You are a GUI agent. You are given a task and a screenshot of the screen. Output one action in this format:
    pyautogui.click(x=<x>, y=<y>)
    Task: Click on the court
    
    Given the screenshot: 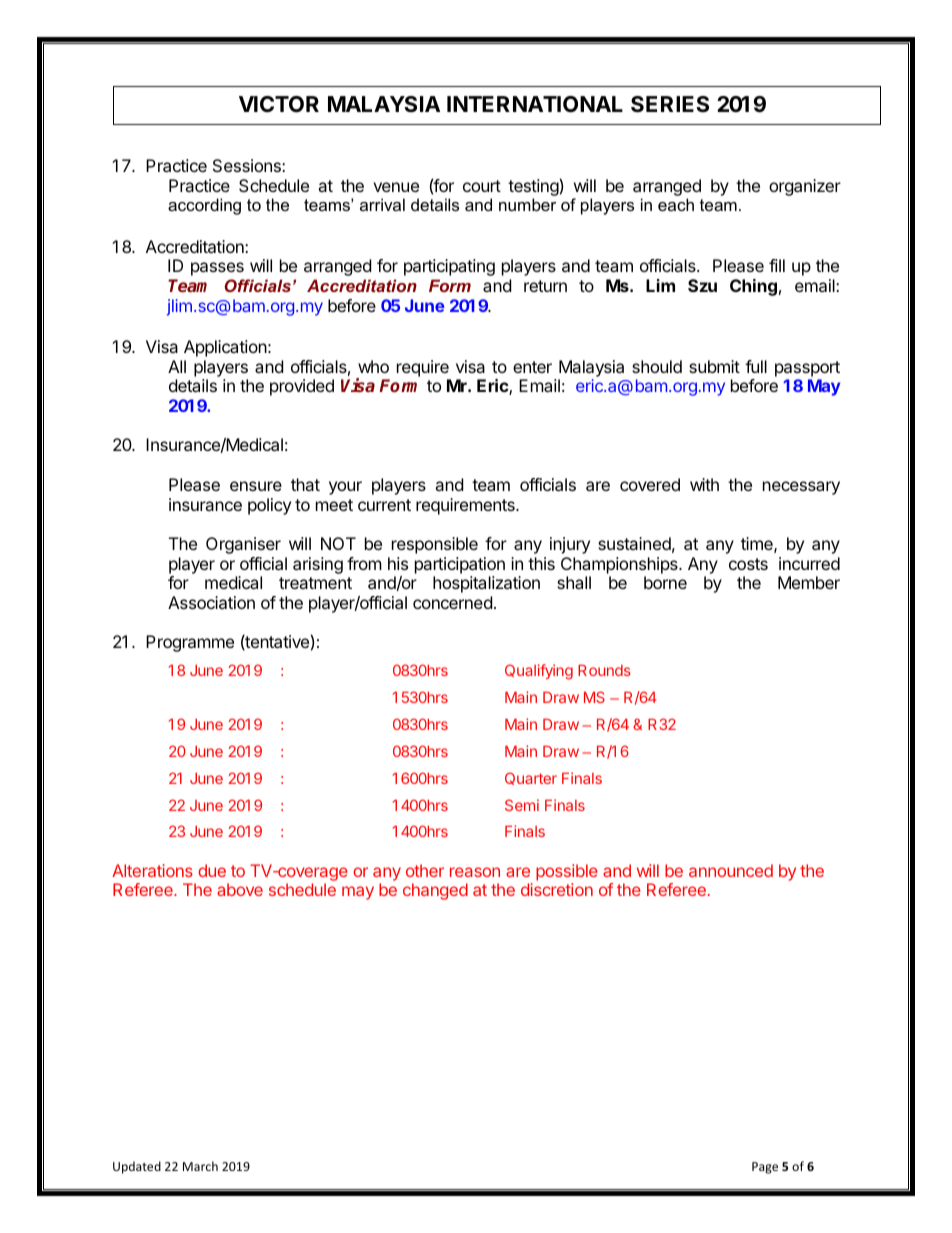 What is the action you would take?
    pyautogui.click(x=482, y=186)
